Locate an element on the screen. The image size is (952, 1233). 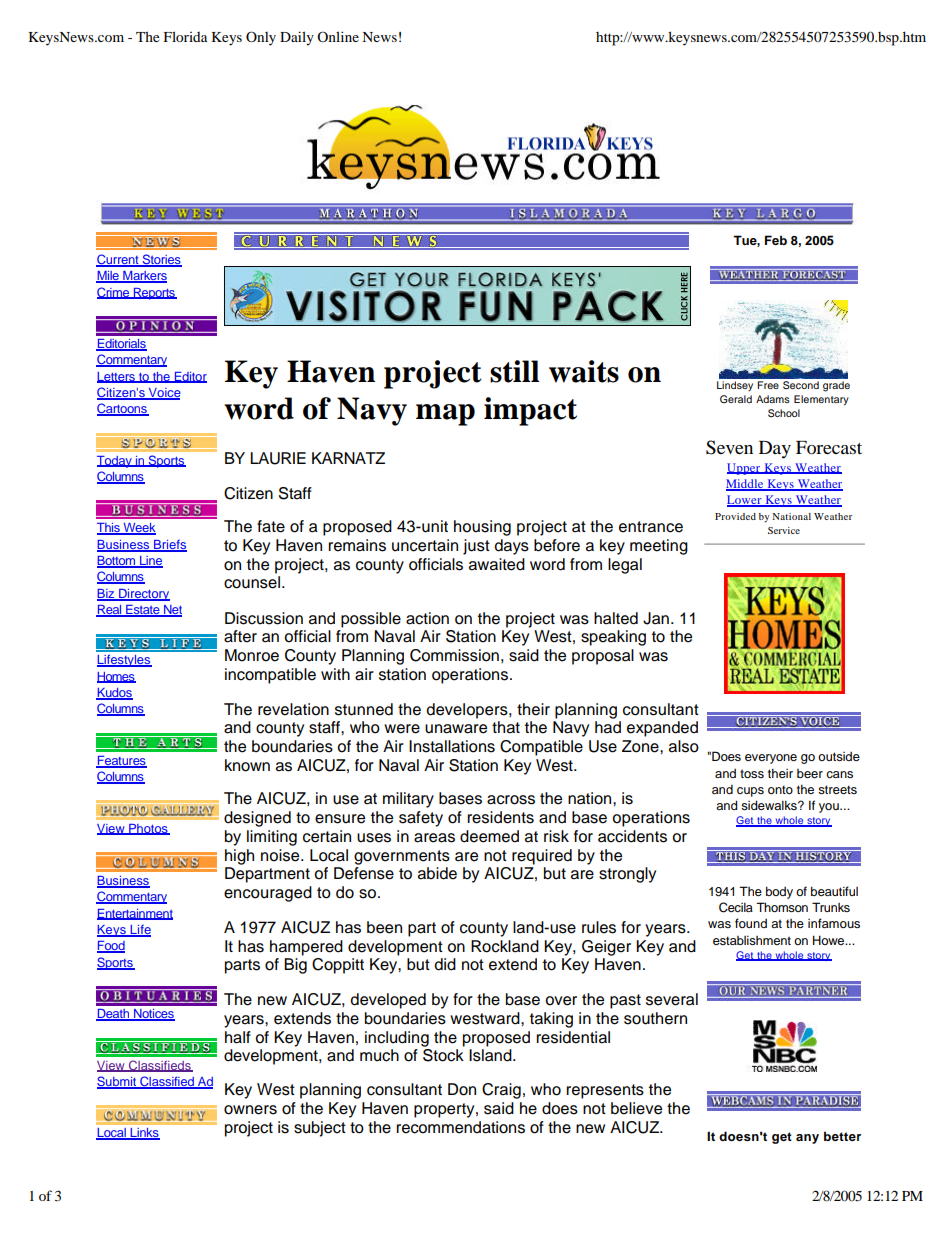
owners is located at coordinates (250, 1110).
